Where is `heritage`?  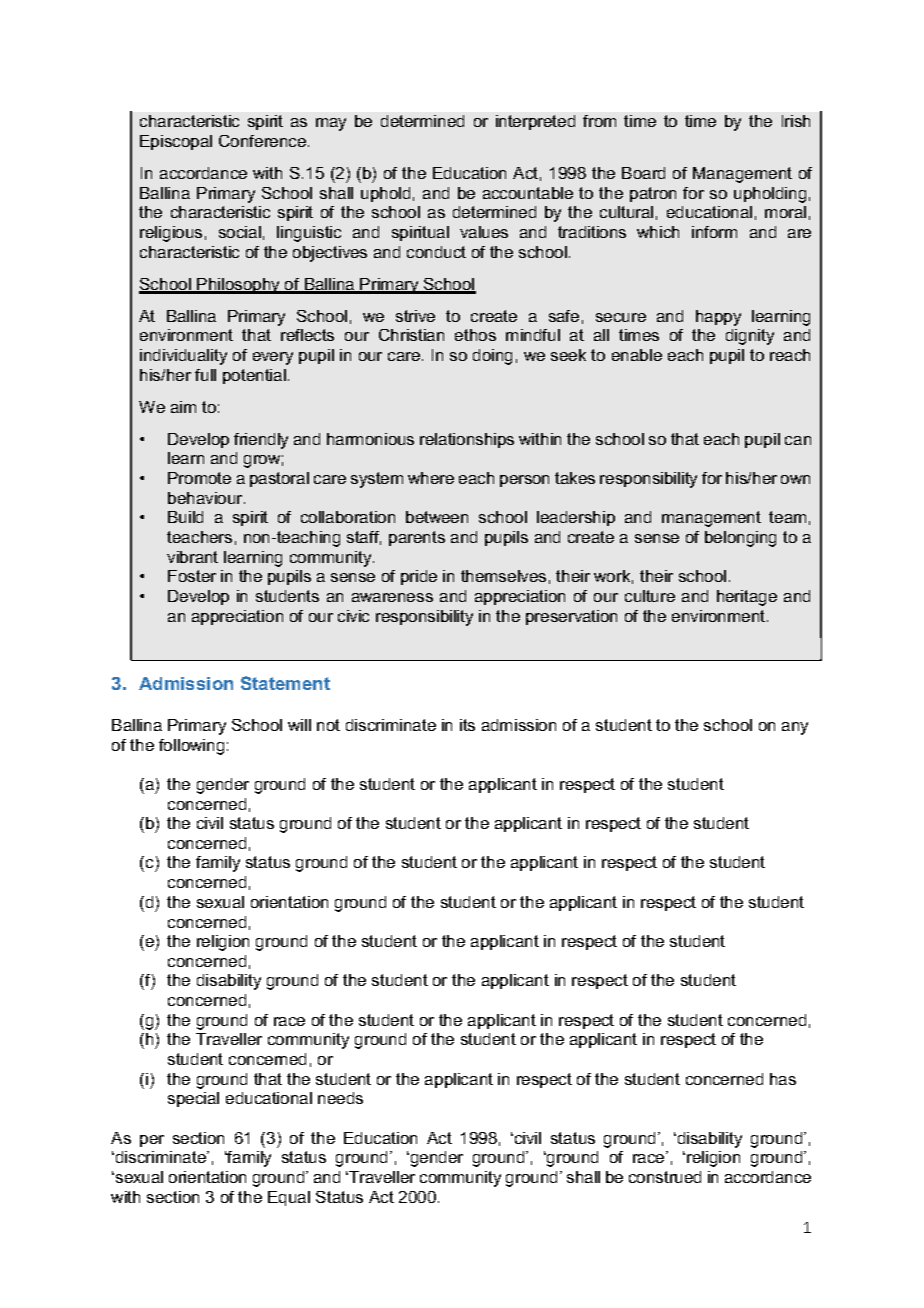
heritage is located at coordinates (747, 598).
